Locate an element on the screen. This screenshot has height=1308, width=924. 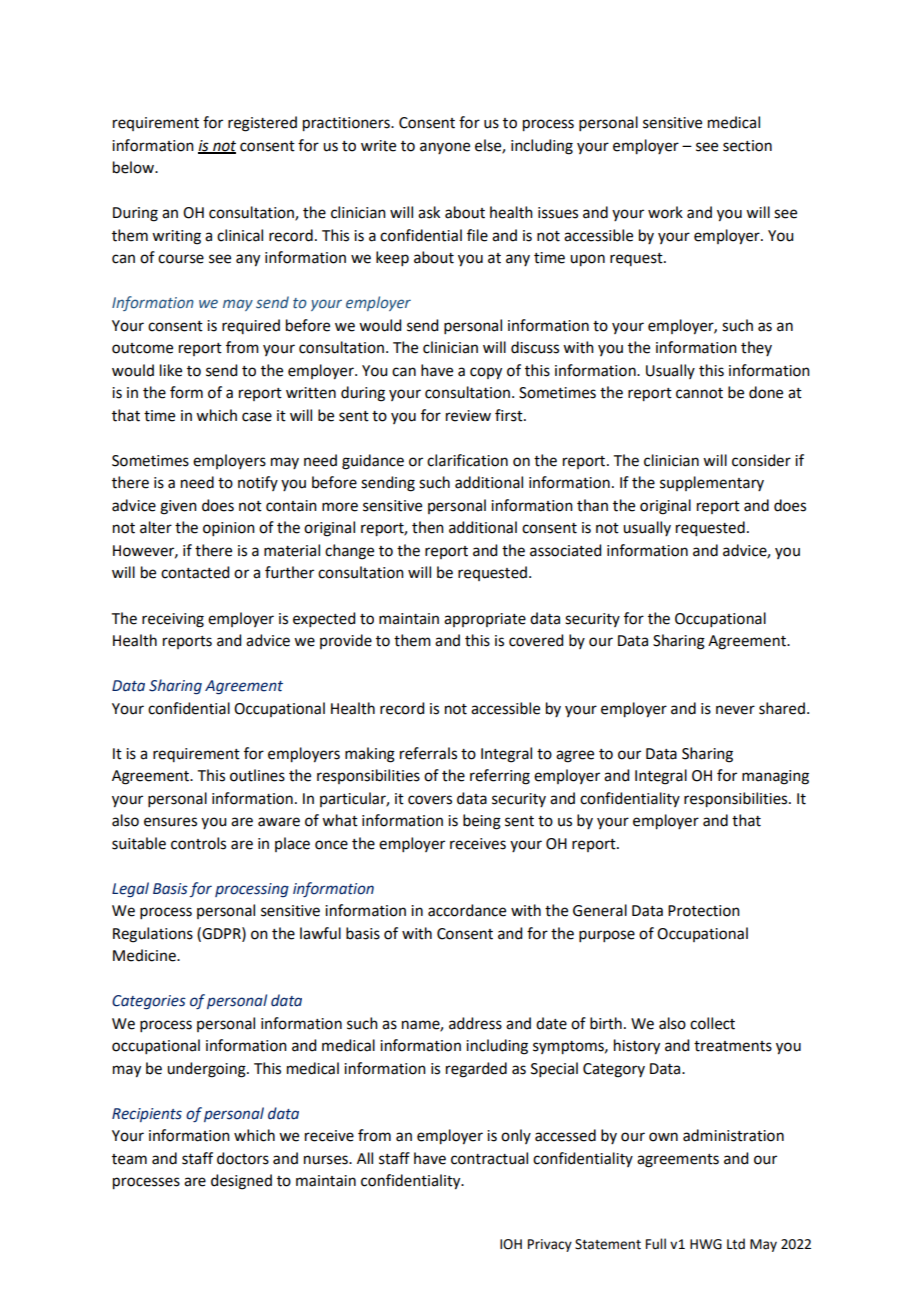
being is located at coordinates (482, 822).
